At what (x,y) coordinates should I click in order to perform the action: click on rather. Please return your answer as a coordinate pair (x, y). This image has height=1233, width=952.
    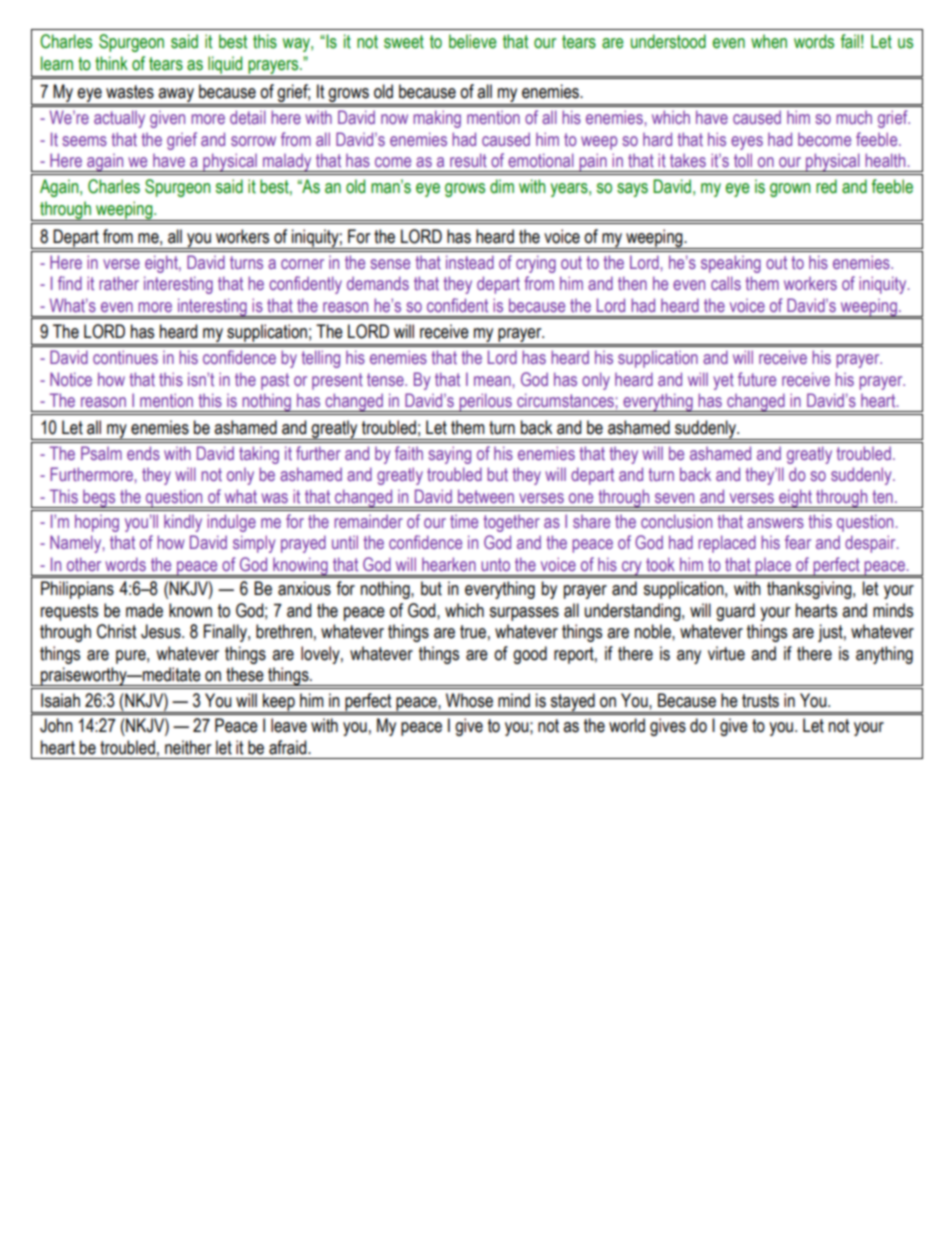
    Looking at the image, I should click on (119, 283).
